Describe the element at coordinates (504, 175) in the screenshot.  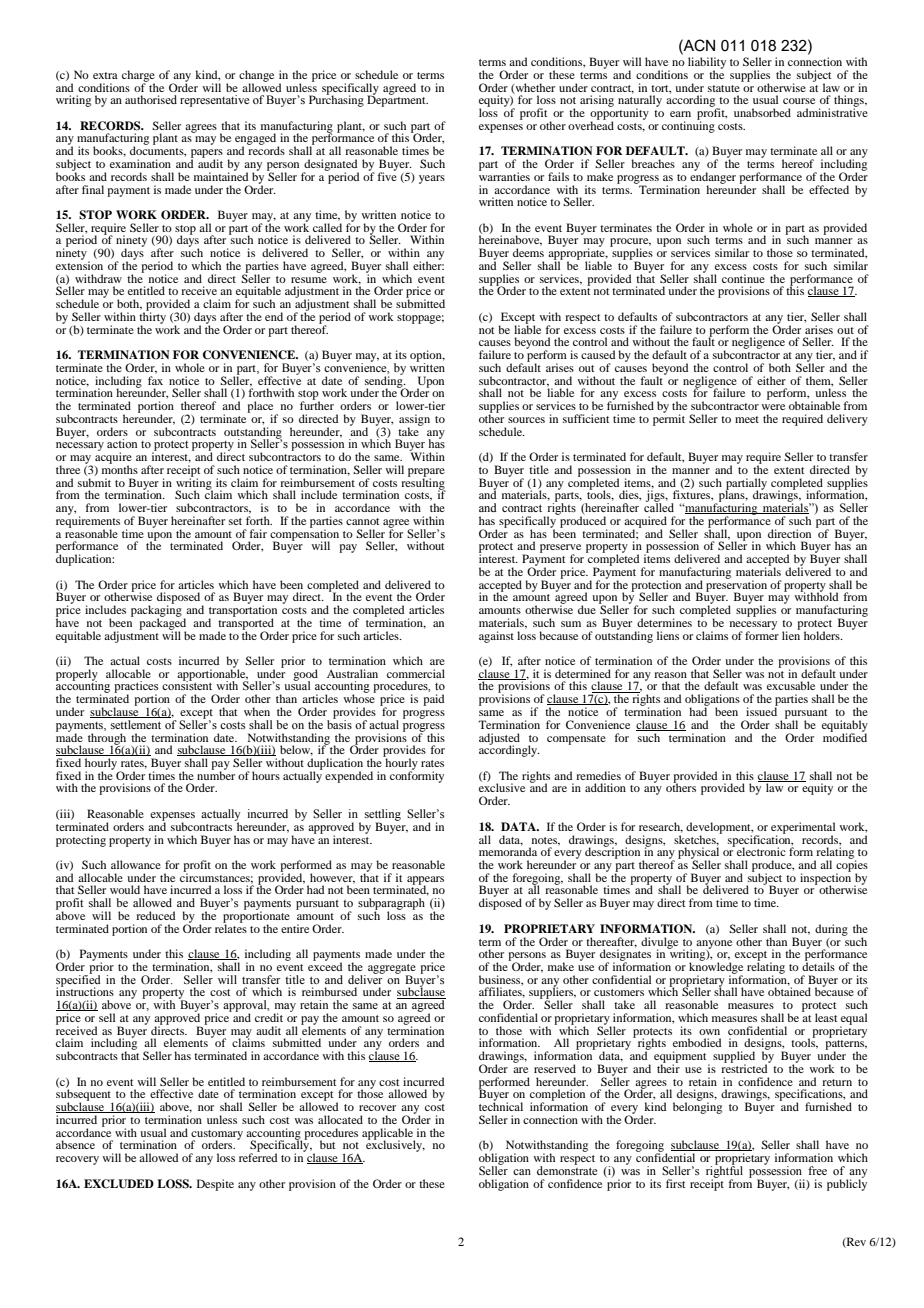
I see `warranties` at that location.
